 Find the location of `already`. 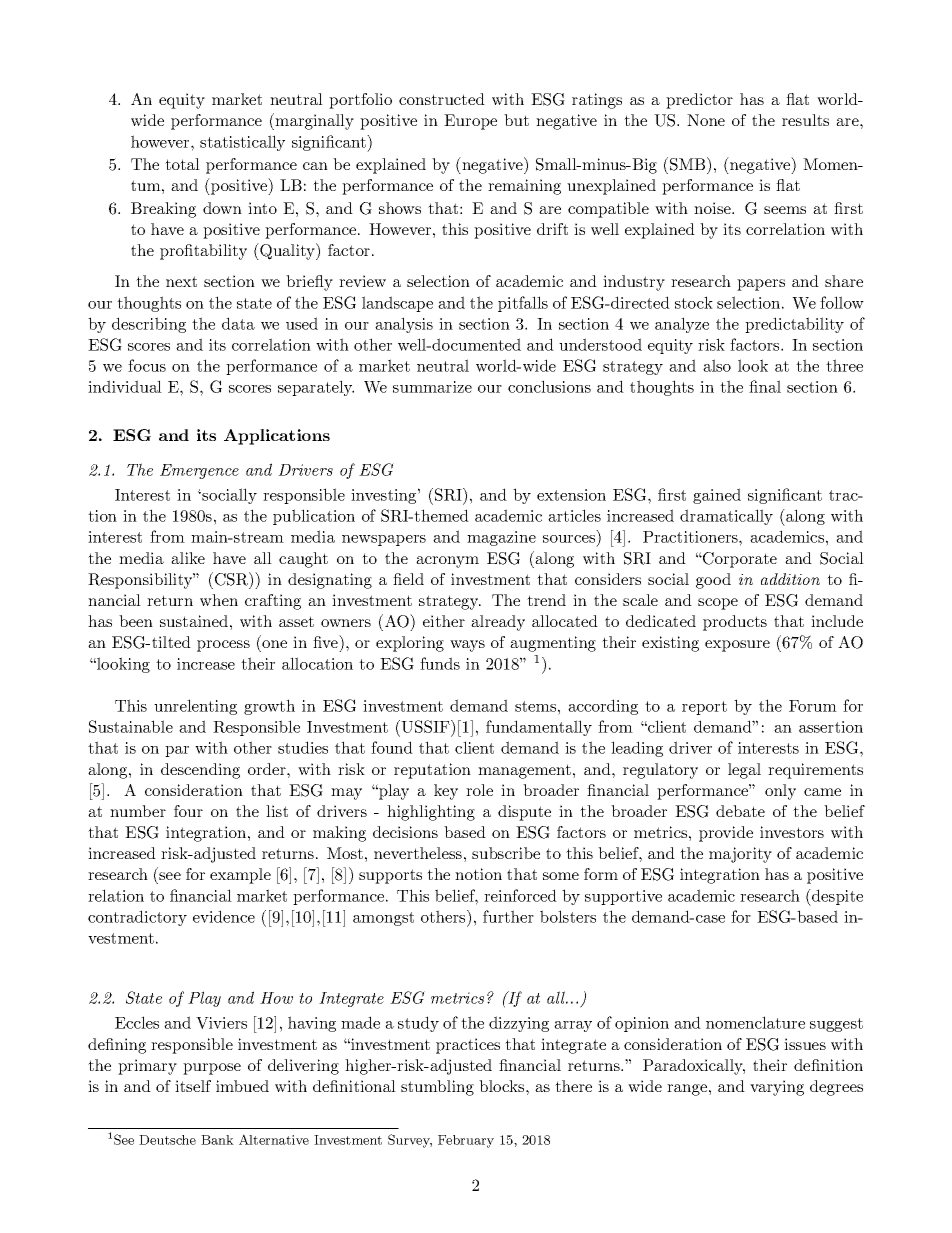

already is located at coordinates (498, 623).
